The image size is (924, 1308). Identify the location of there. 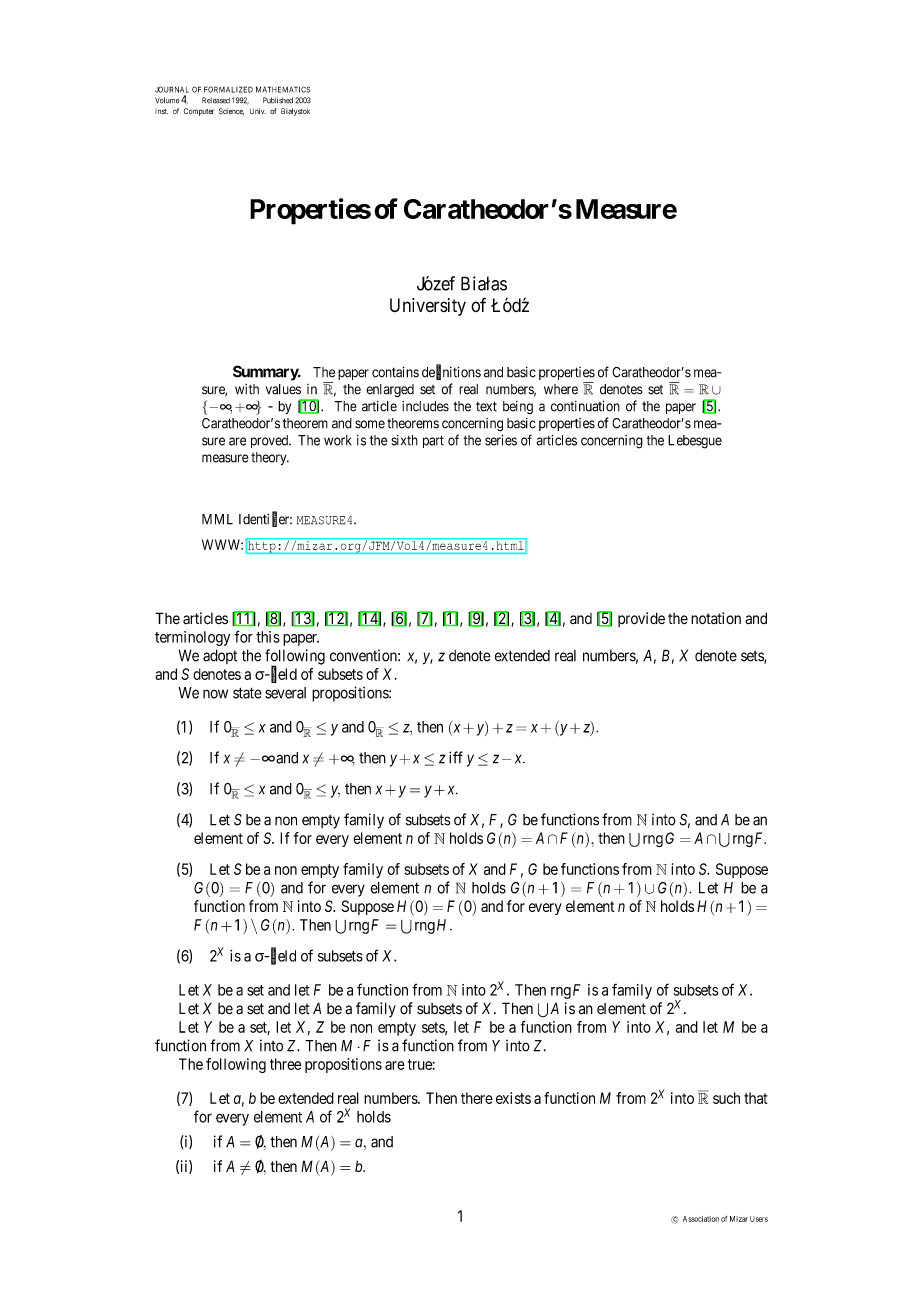
(477, 1098).
